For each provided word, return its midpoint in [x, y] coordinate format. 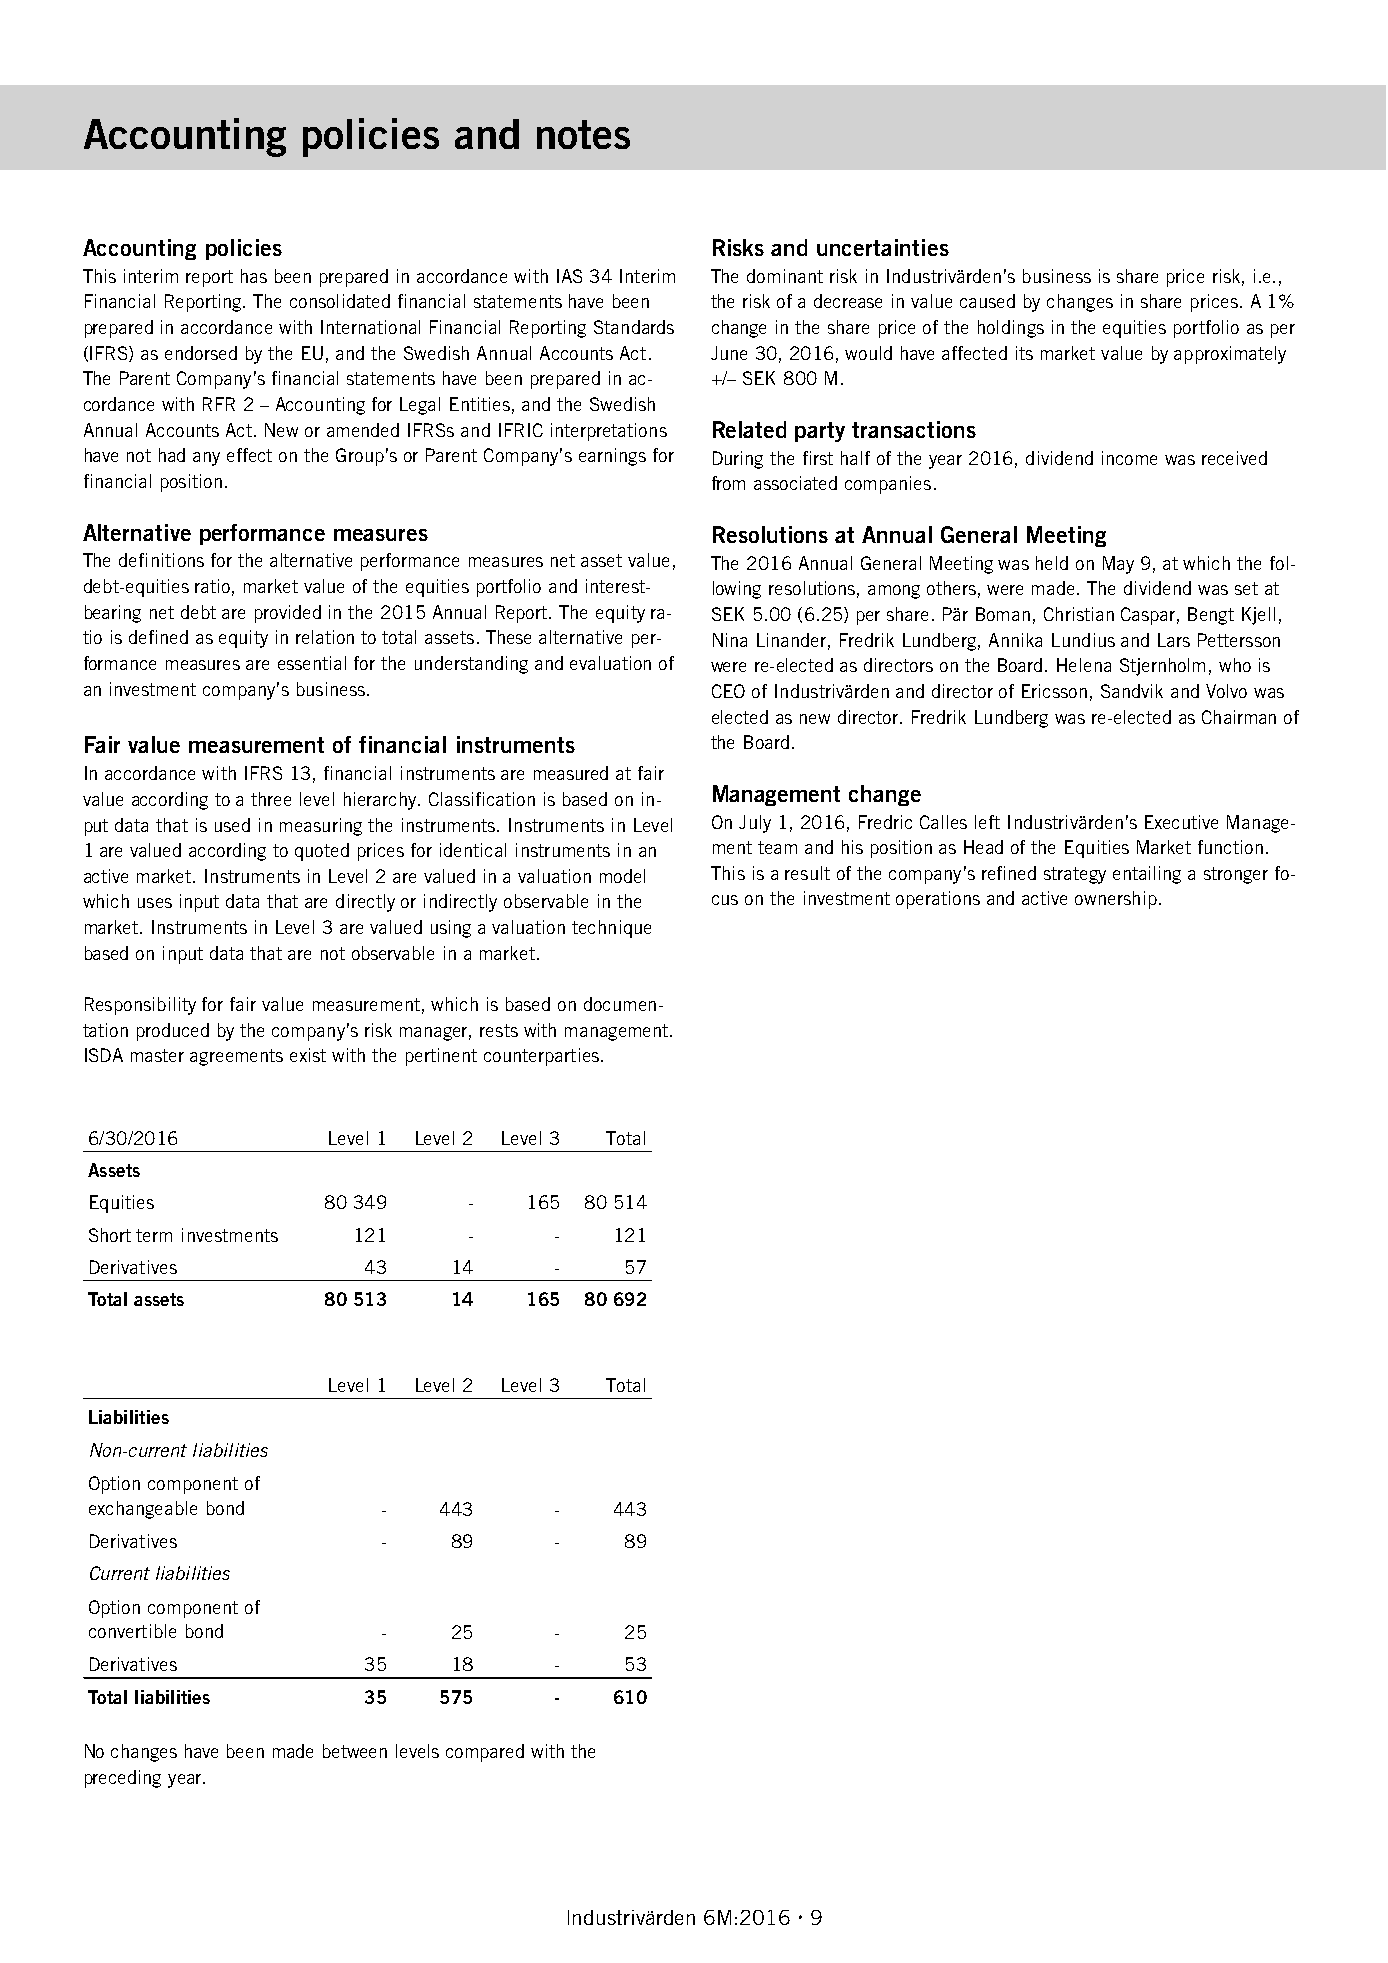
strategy [1075, 875]
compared [485, 1753]
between [355, 1751]
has [254, 276]
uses [155, 903]
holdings [1011, 329]
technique [611, 929]
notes [583, 134]
